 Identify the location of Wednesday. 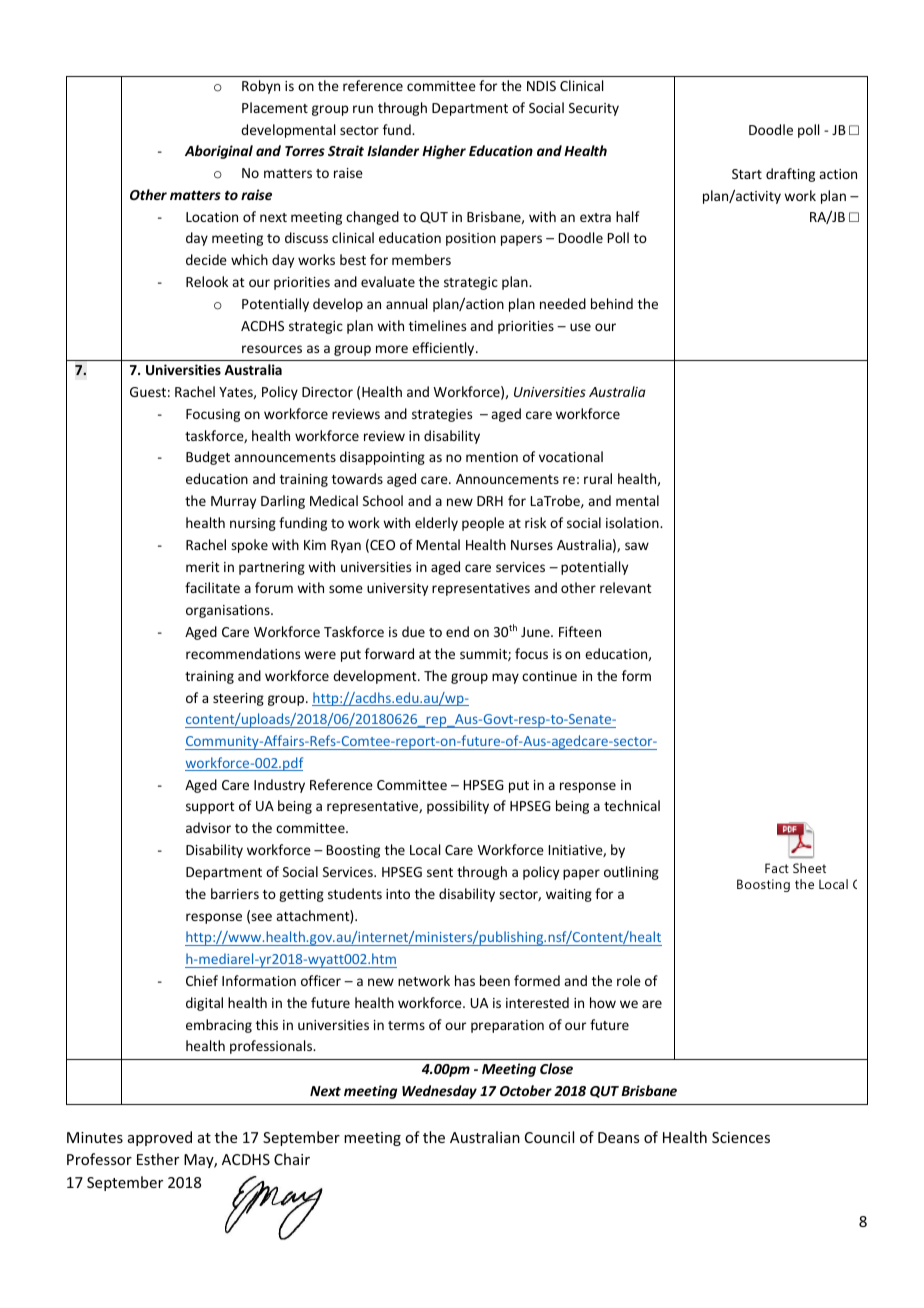
(439, 1092).
